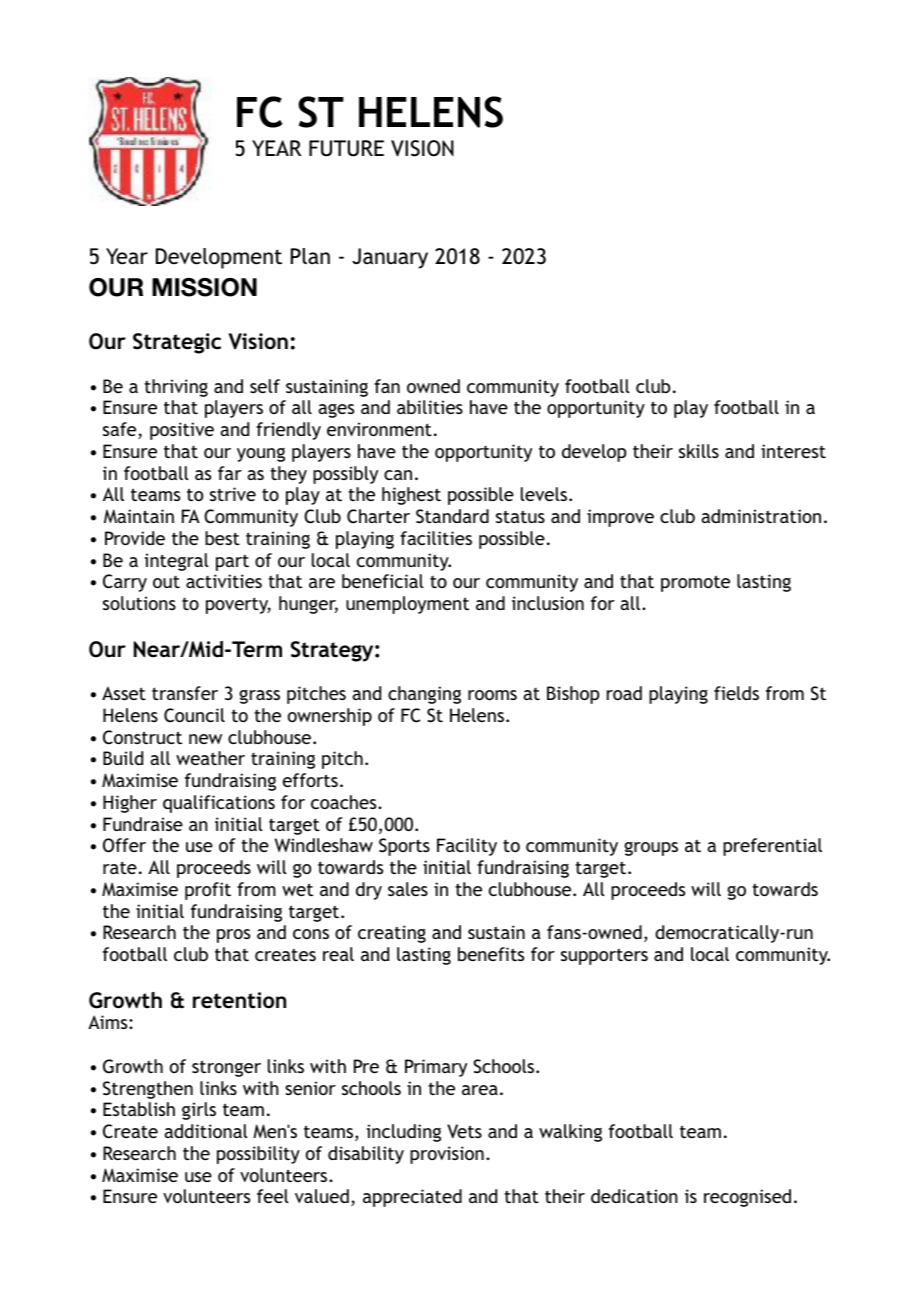 The width and height of the screenshot is (924, 1308). I want to click on fields, so click(736, 693).
